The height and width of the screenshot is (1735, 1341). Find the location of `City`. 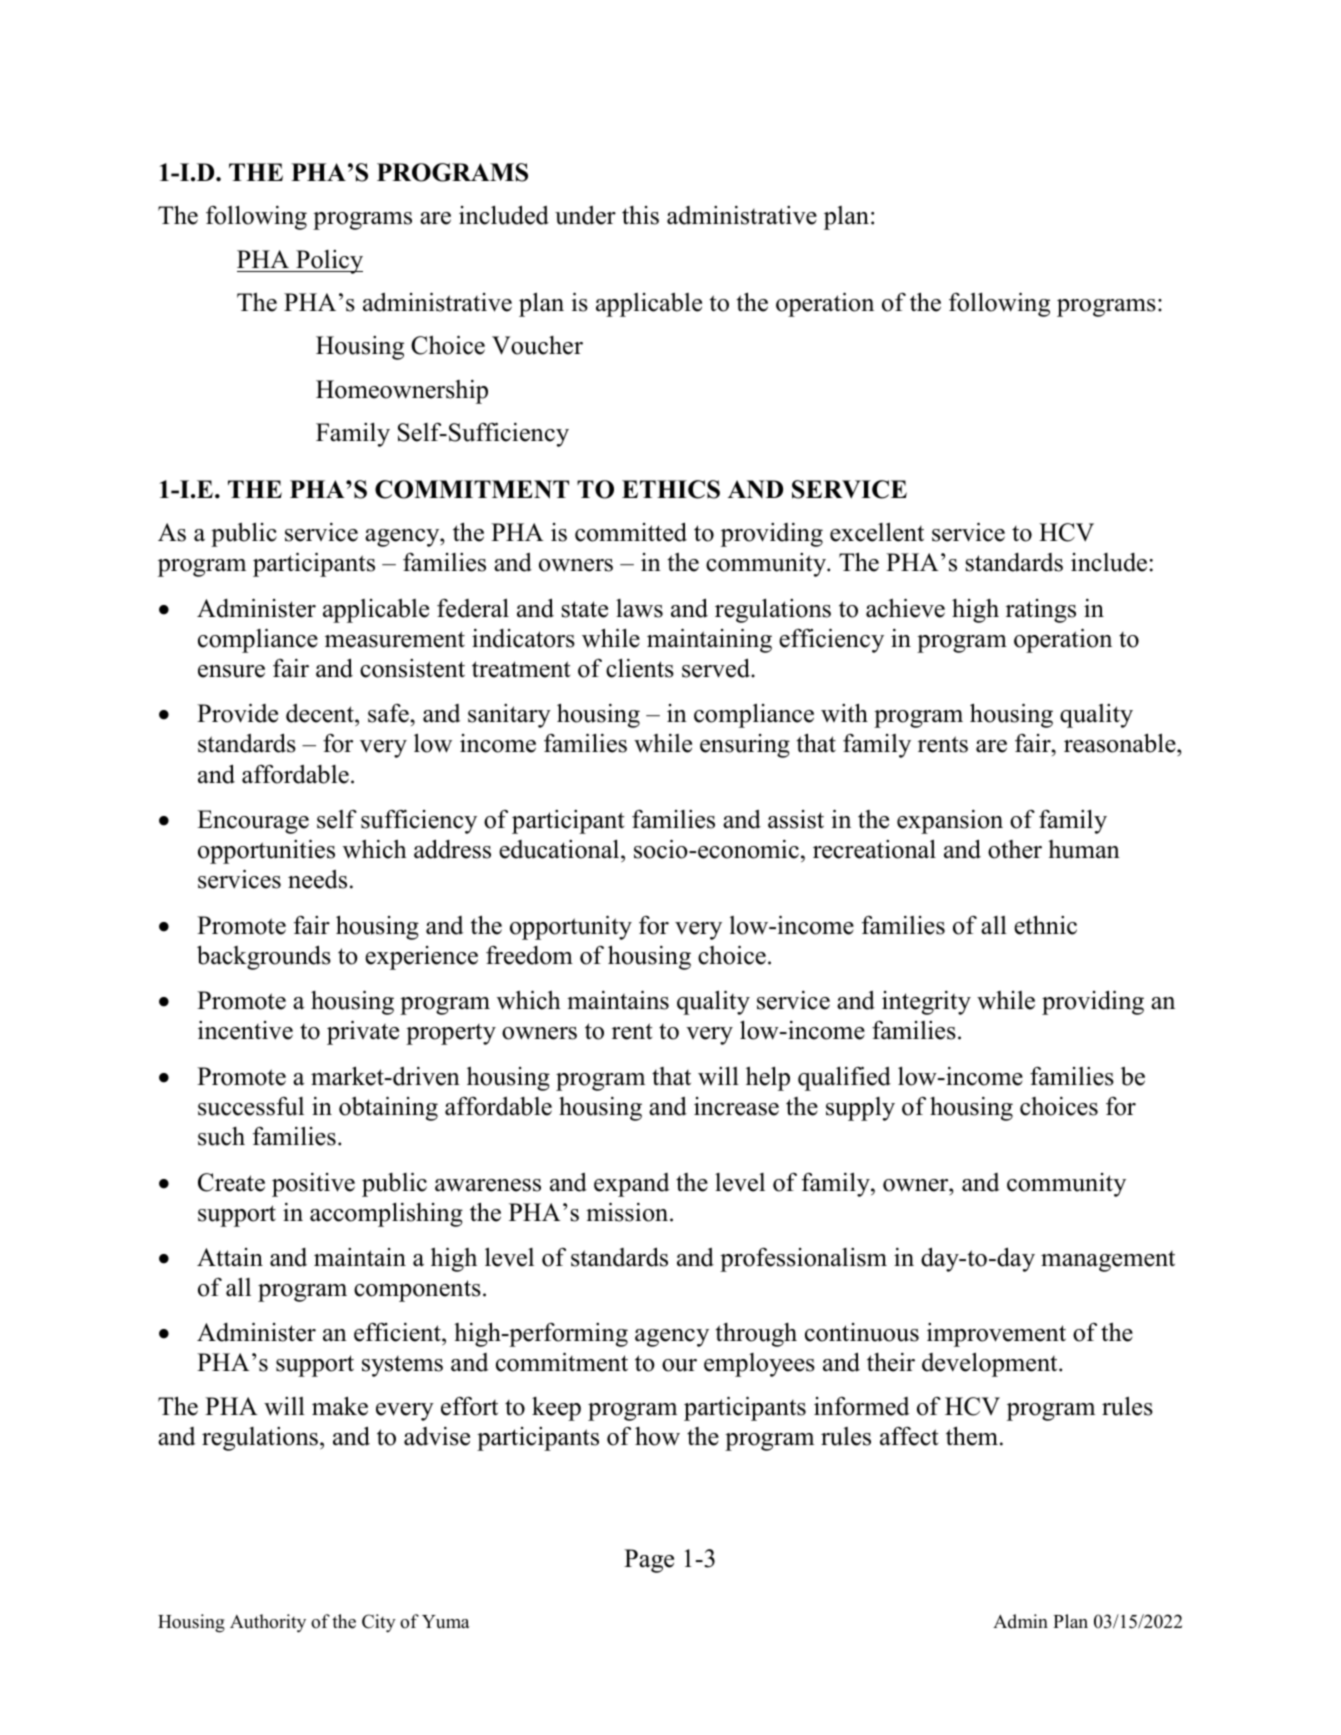

City is located at coordinates (379, 1623).
